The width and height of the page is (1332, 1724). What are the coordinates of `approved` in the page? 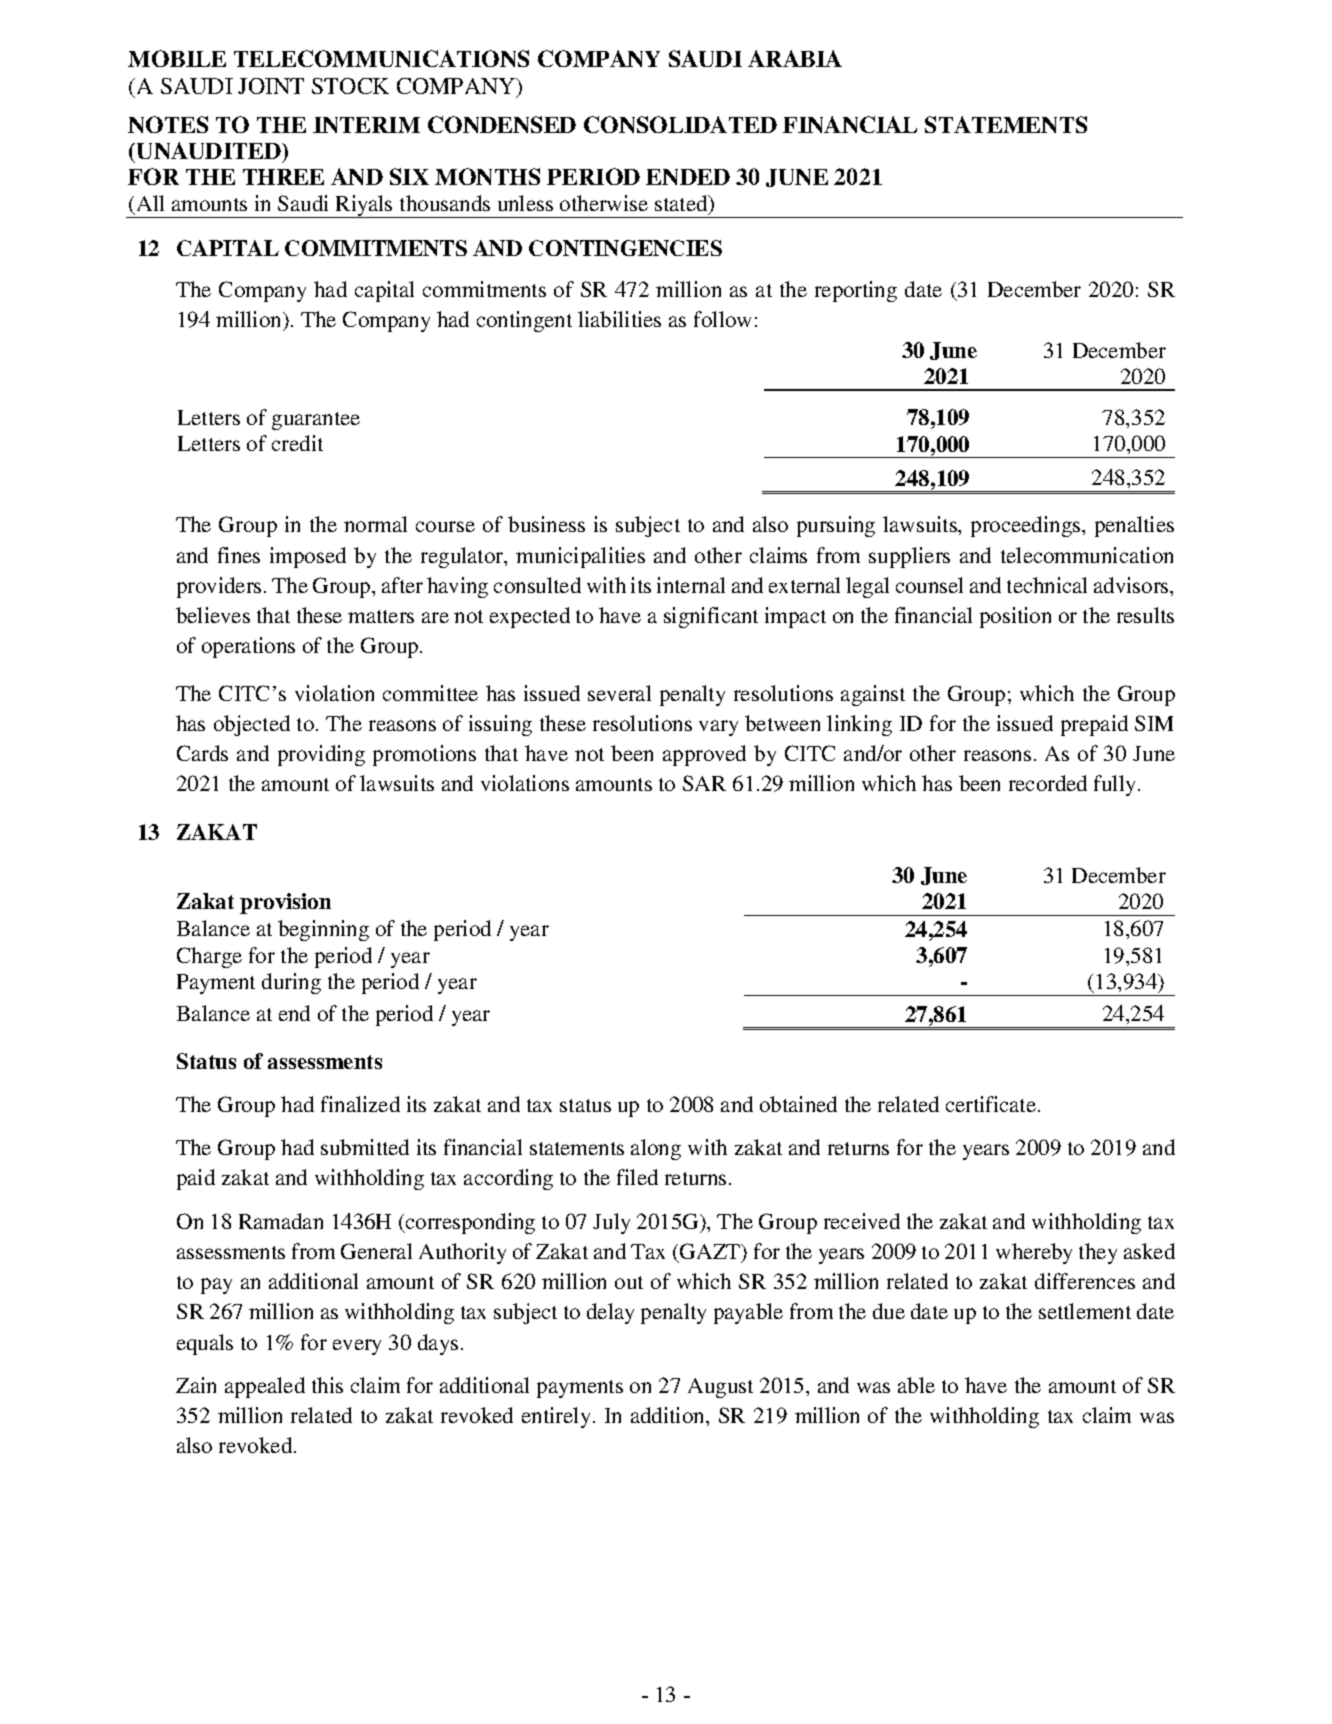 It's located at (704, 755).
